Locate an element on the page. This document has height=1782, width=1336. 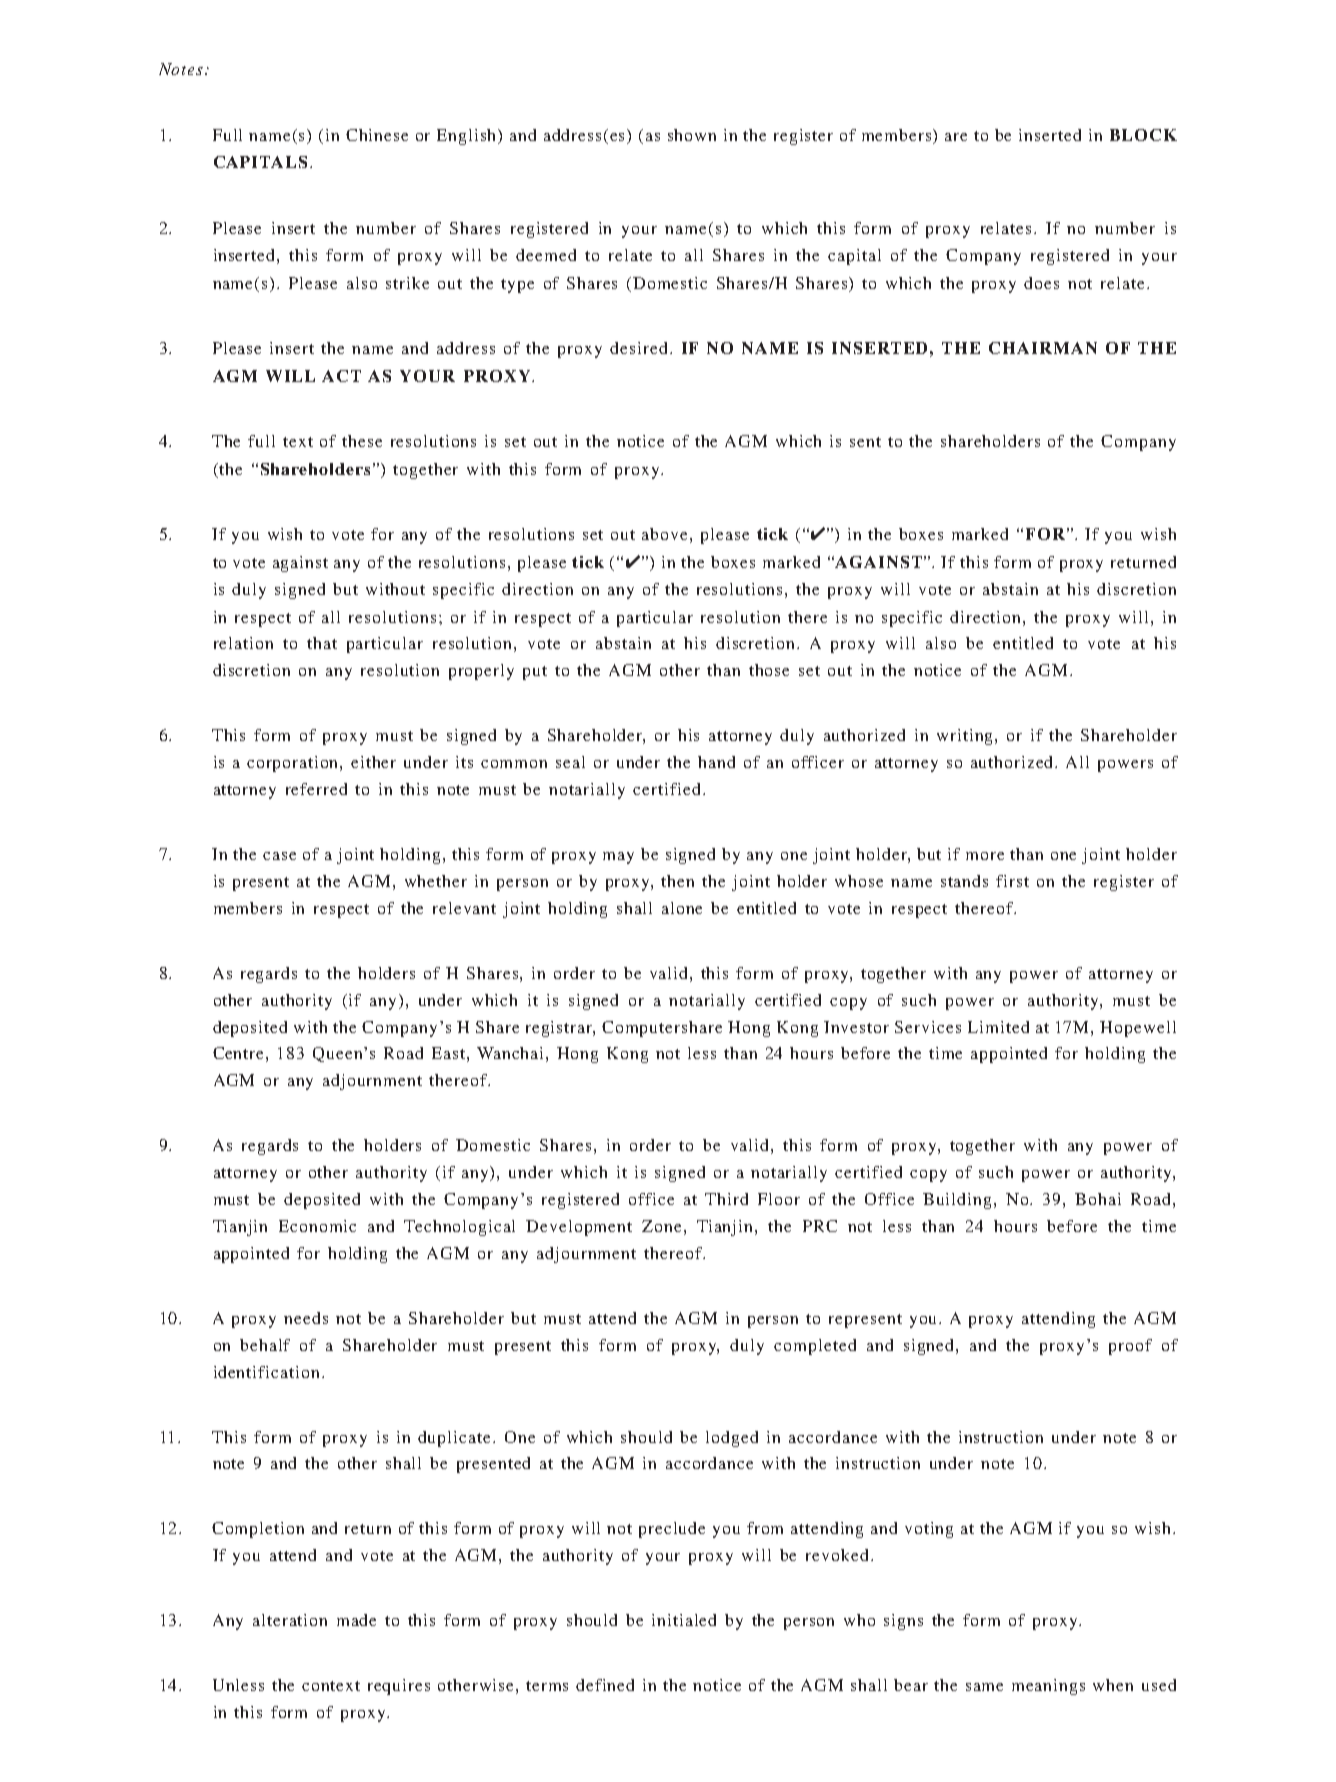
BLOCK is located at coordinates (1143, 135).
